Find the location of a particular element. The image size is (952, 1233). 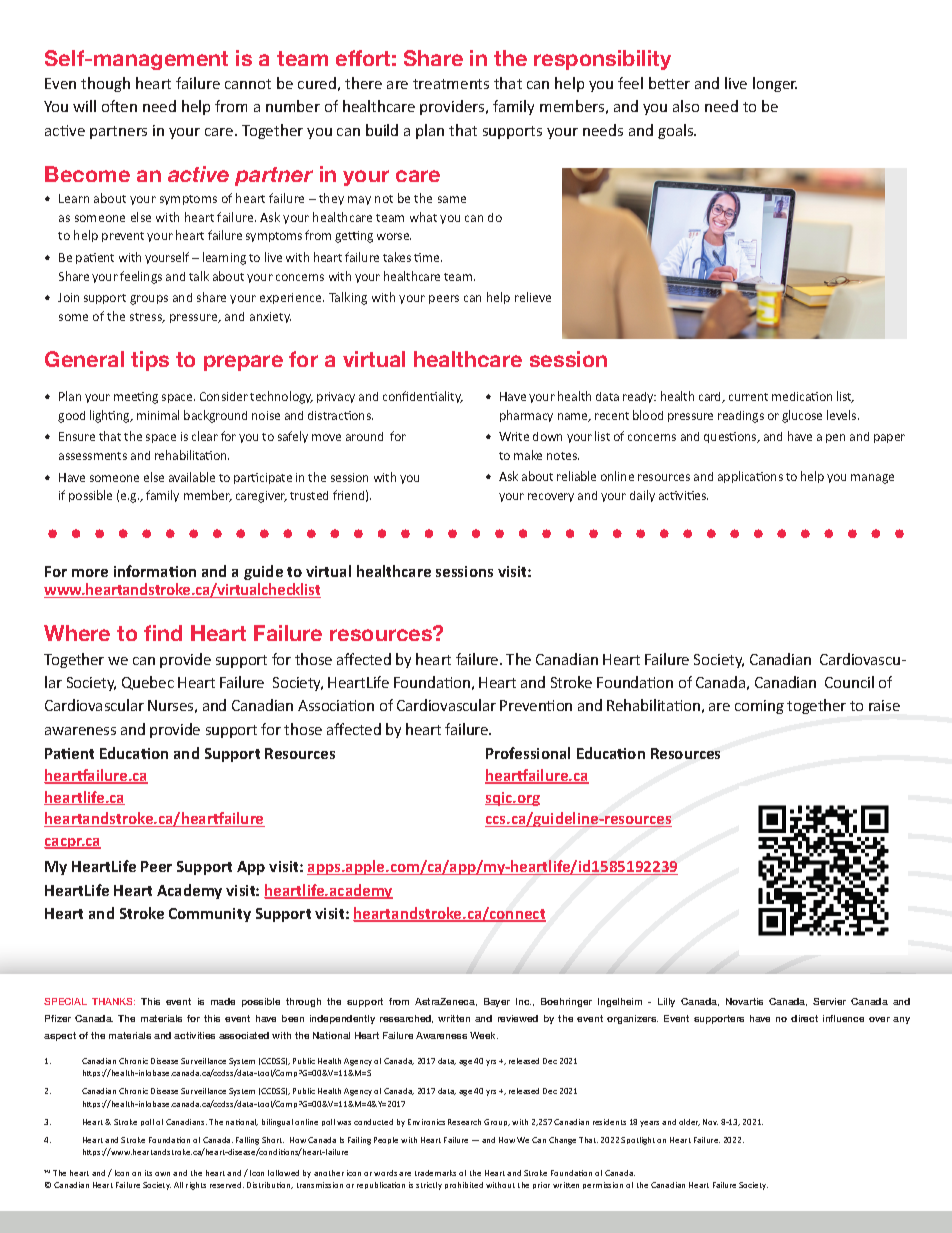

longer is located at coordinates (775, 84).
